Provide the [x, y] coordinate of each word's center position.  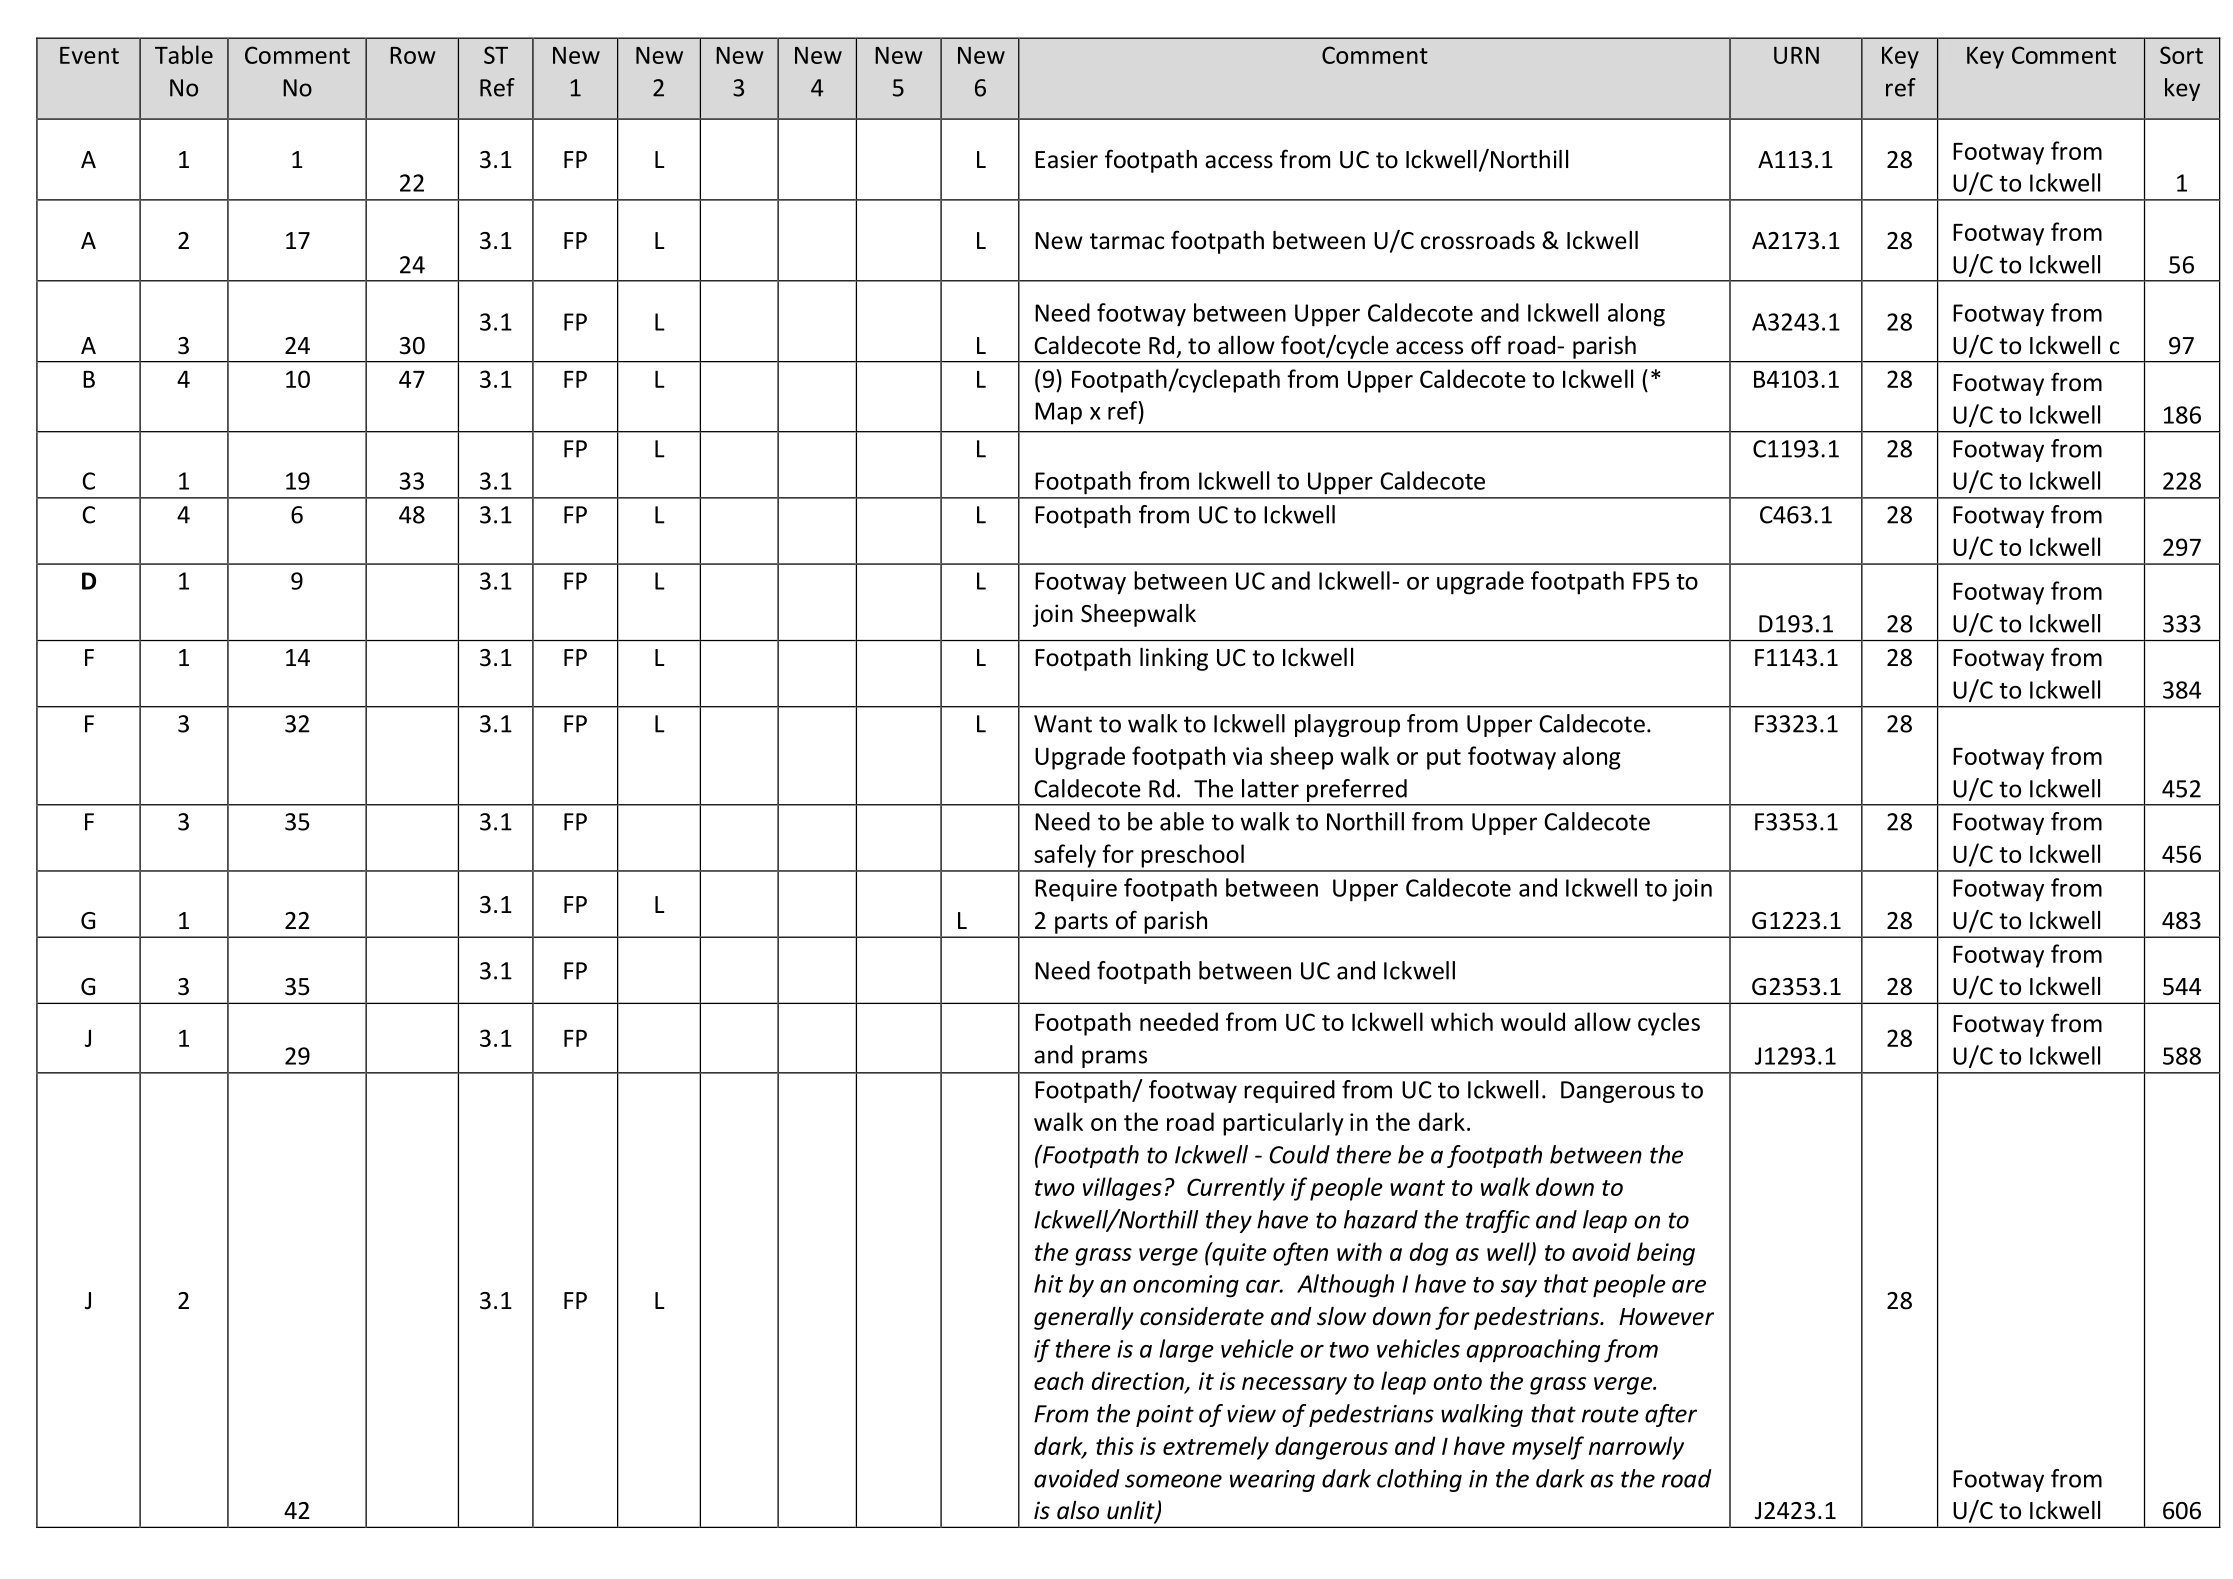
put [1444, 759]
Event [89, 55]
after [1671, 1415]
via [1247, 756]
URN [1796, 55]
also [1078, 1510]
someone [1173, 1481]
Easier [1066, 159]
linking [1174, 659]
